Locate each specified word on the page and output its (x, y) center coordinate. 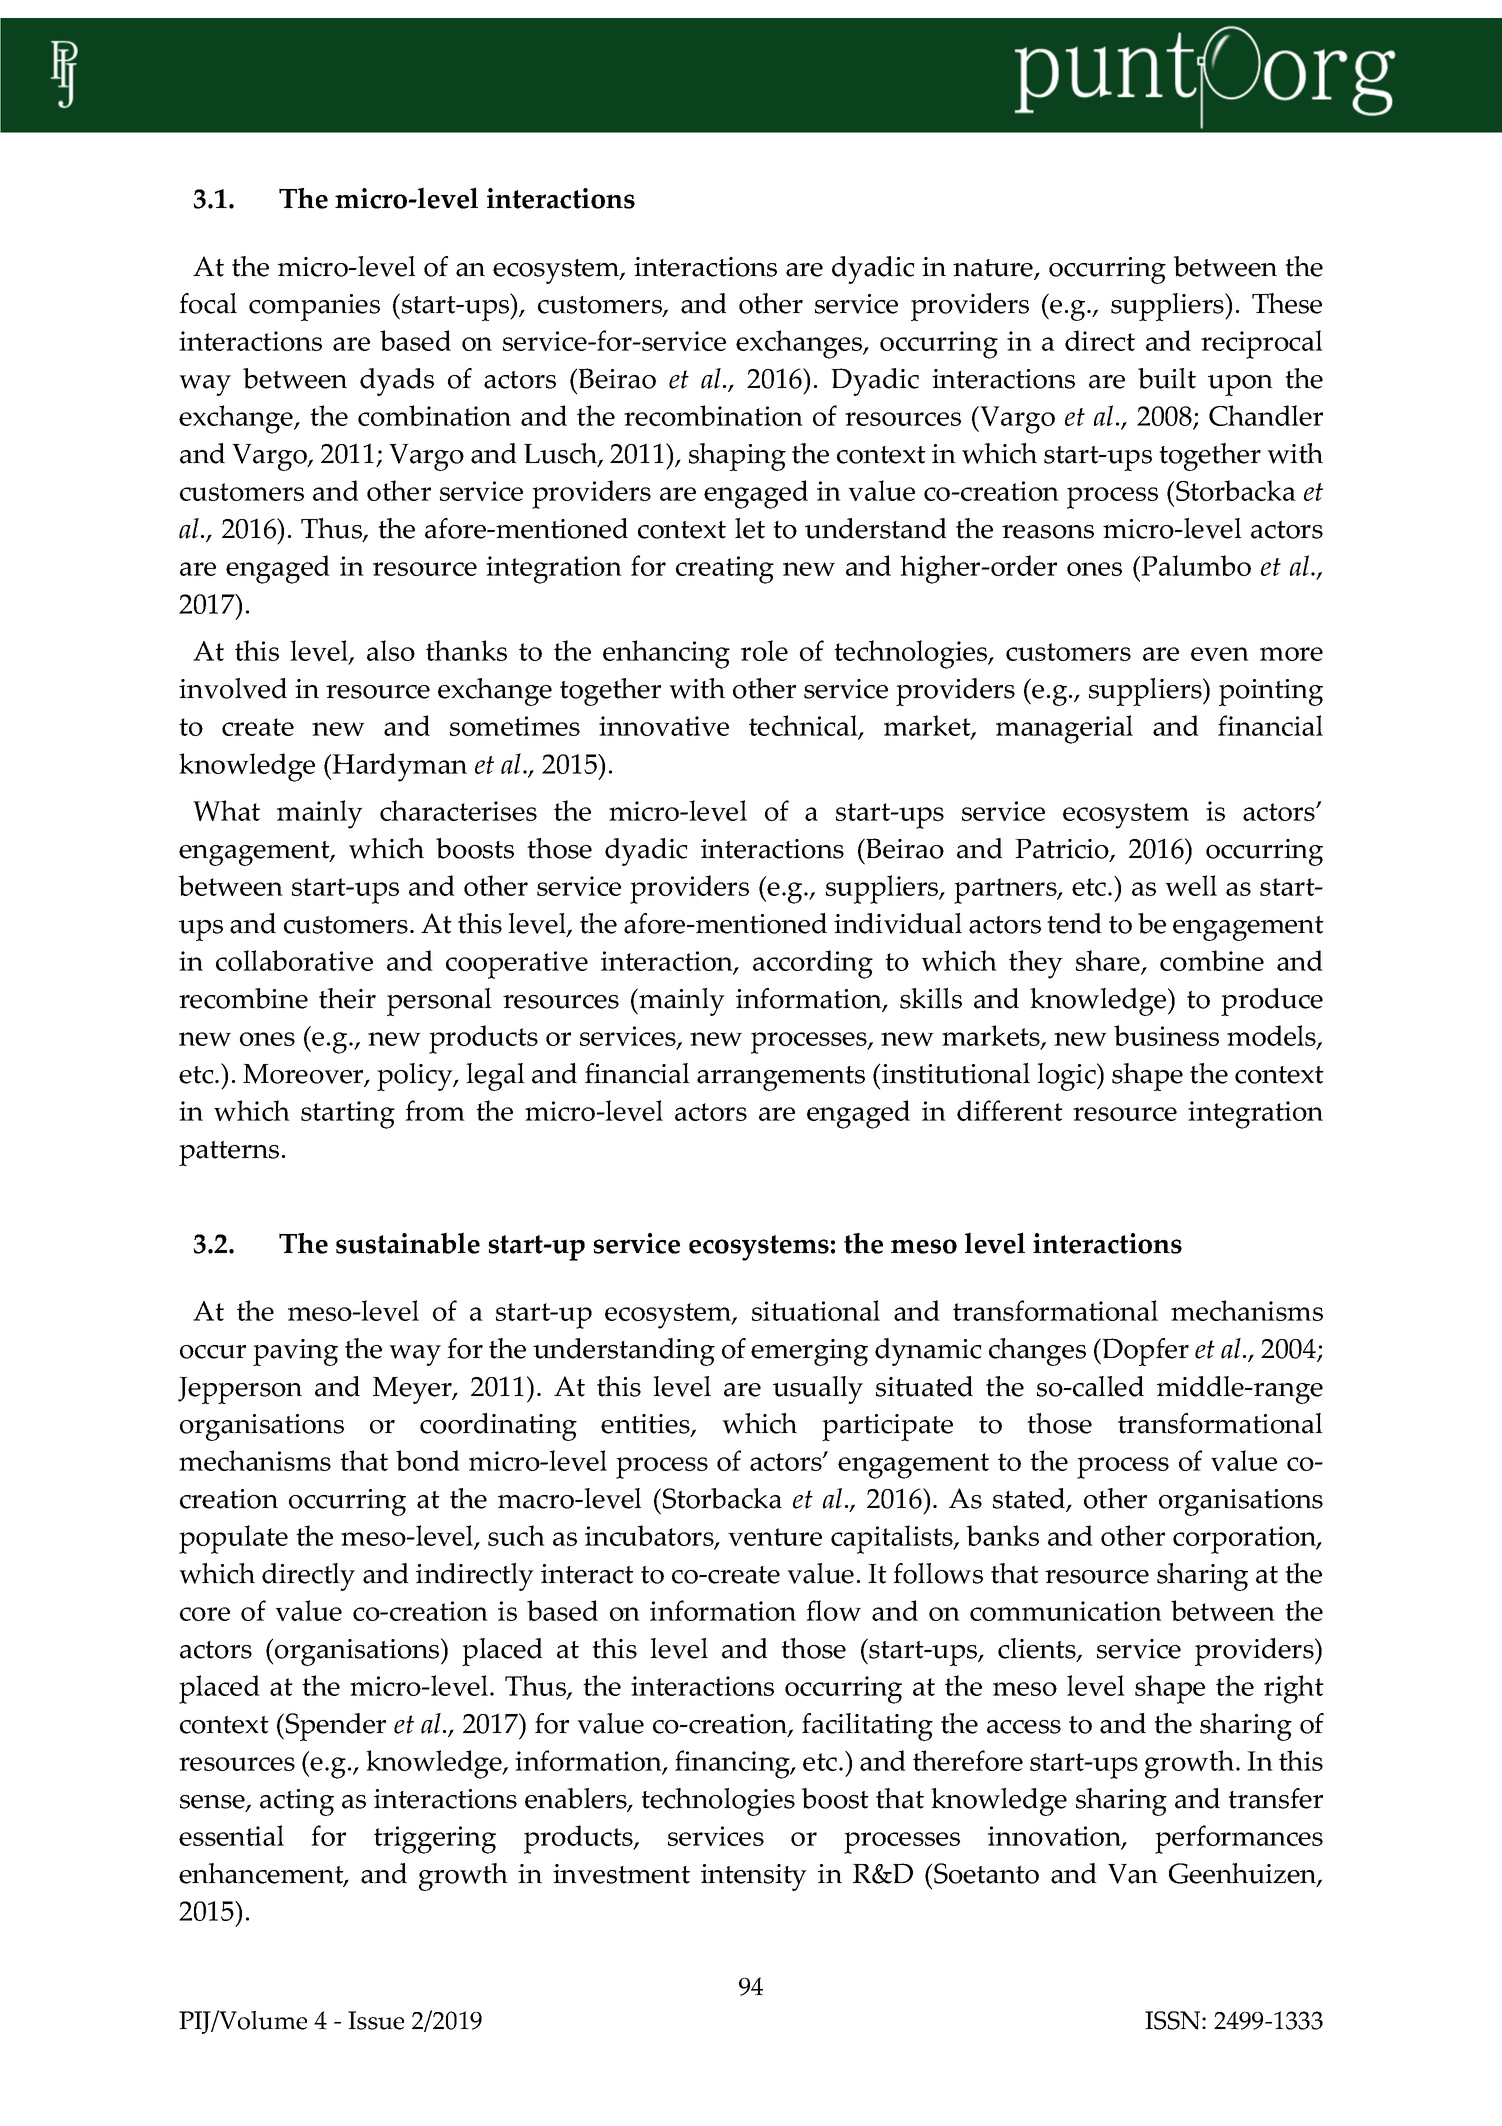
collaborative (294, 960)
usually (818, 1390)
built (1167, 378)
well (1191, 885)
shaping (737, 457)
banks (1002, 1535)
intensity (754, 1877)
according (813, 964)
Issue (376, 2020)
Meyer (413, 1390)
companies (314, 307)
